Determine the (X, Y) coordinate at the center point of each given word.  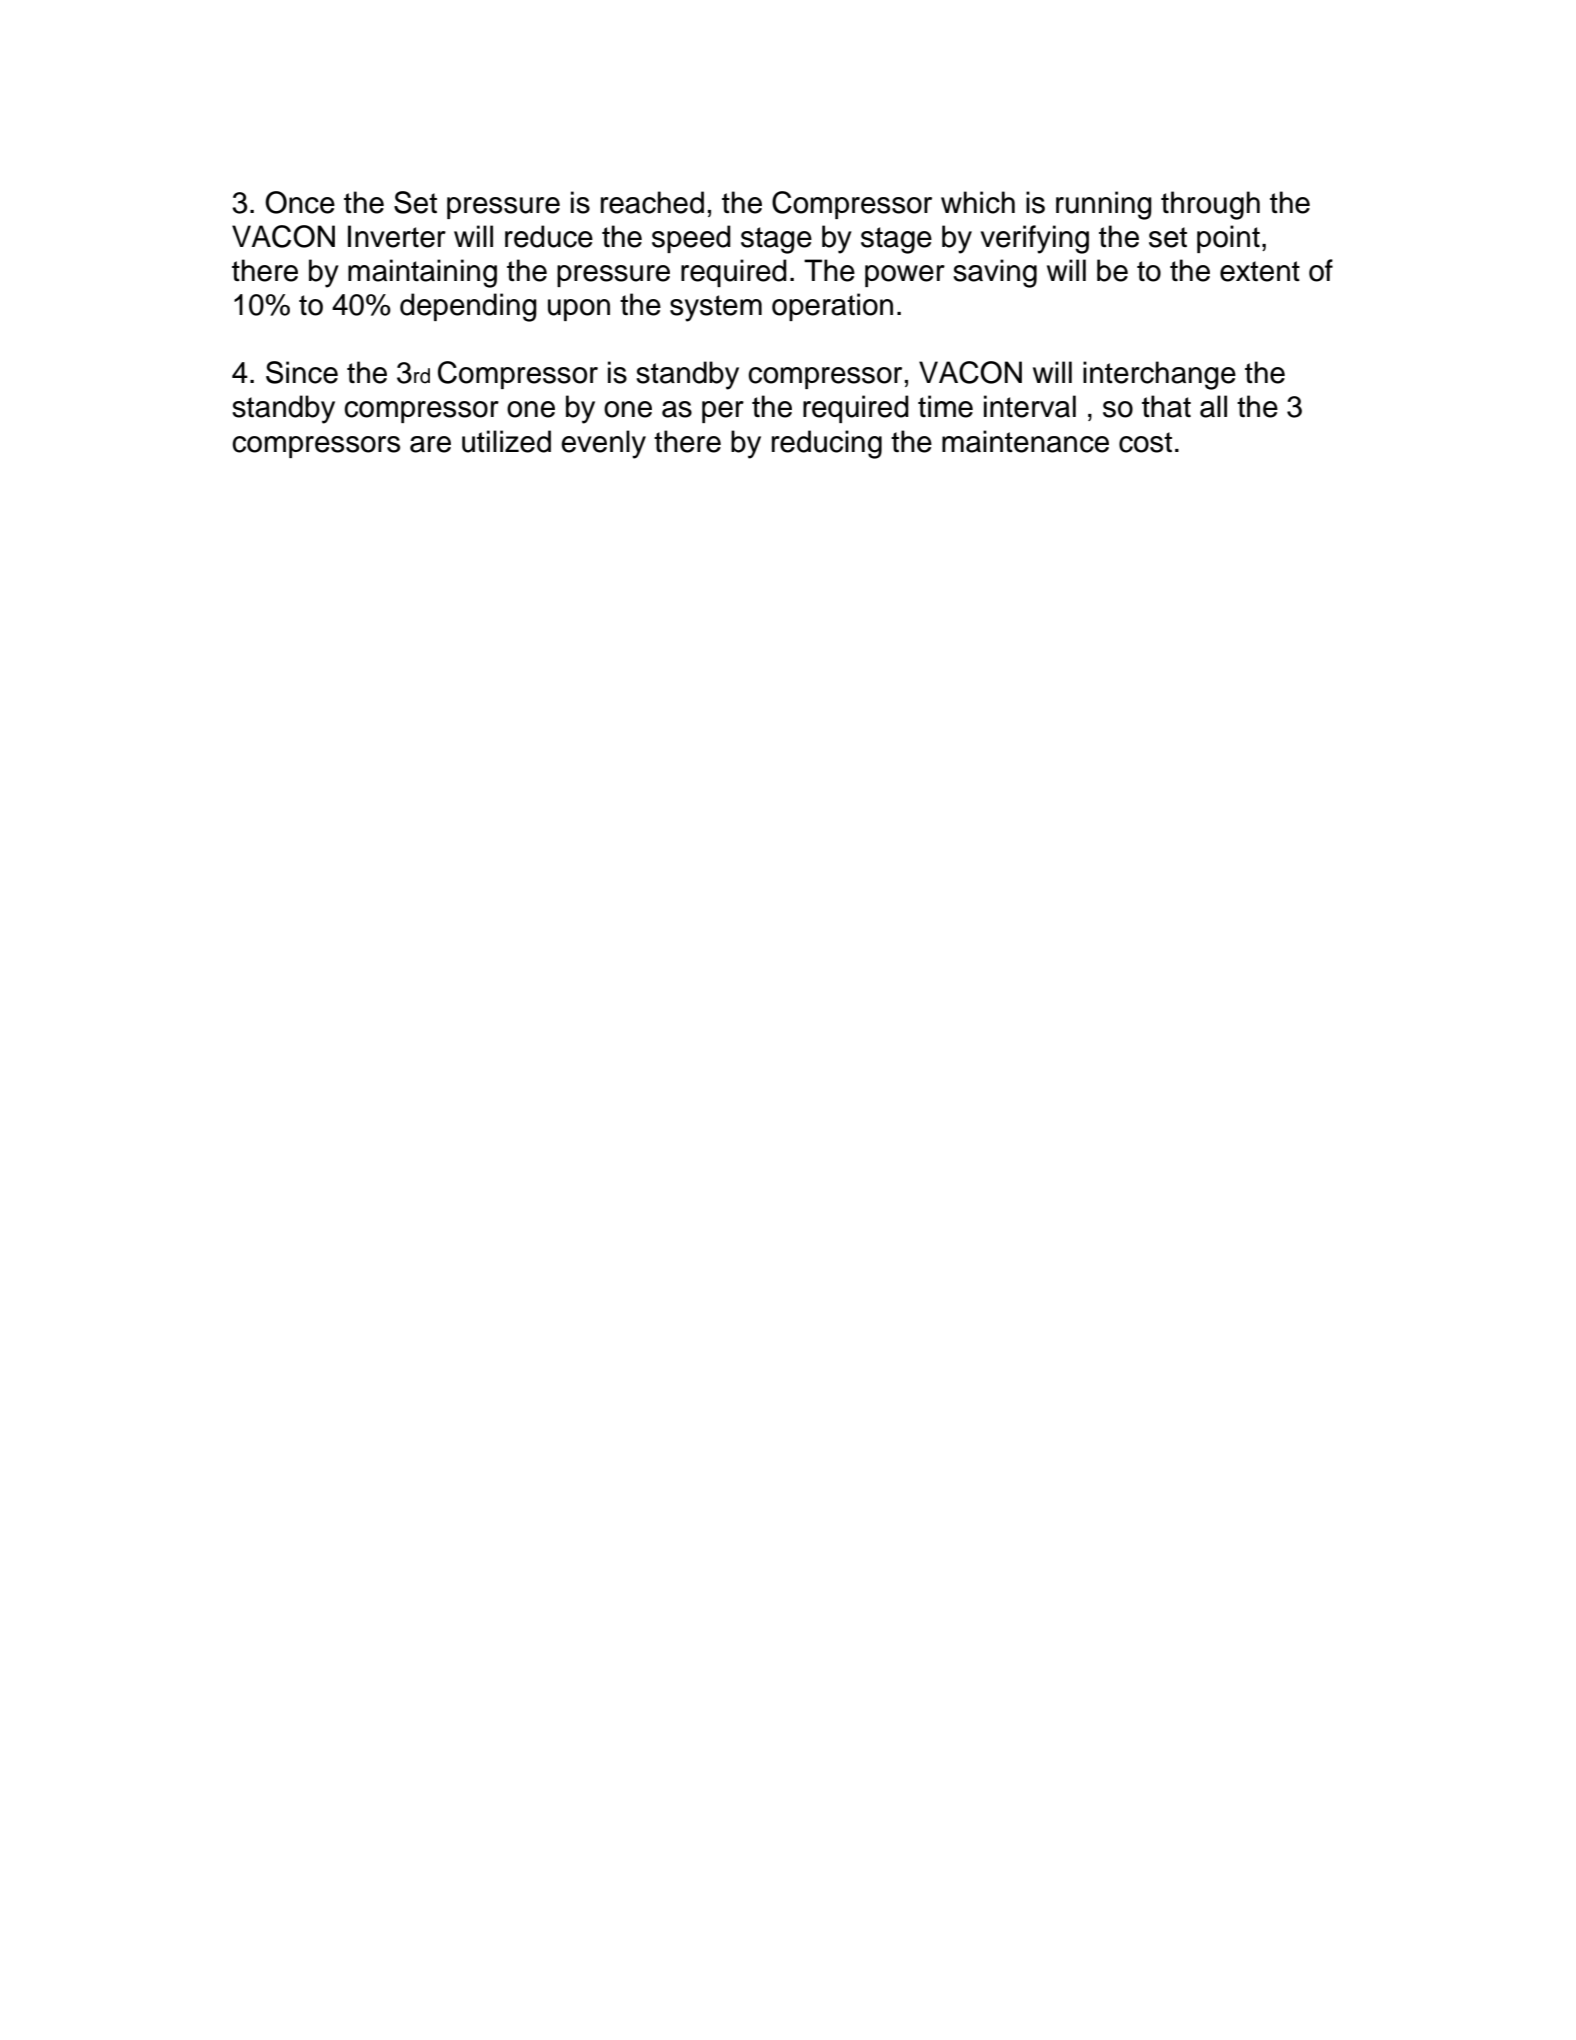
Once (300, 202)
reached (652, 202)
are (430, 444)
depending (468, 307)
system (716, 308)
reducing (827, 444)
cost (1145, 442)
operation (832, 307)
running (1104, 205)
